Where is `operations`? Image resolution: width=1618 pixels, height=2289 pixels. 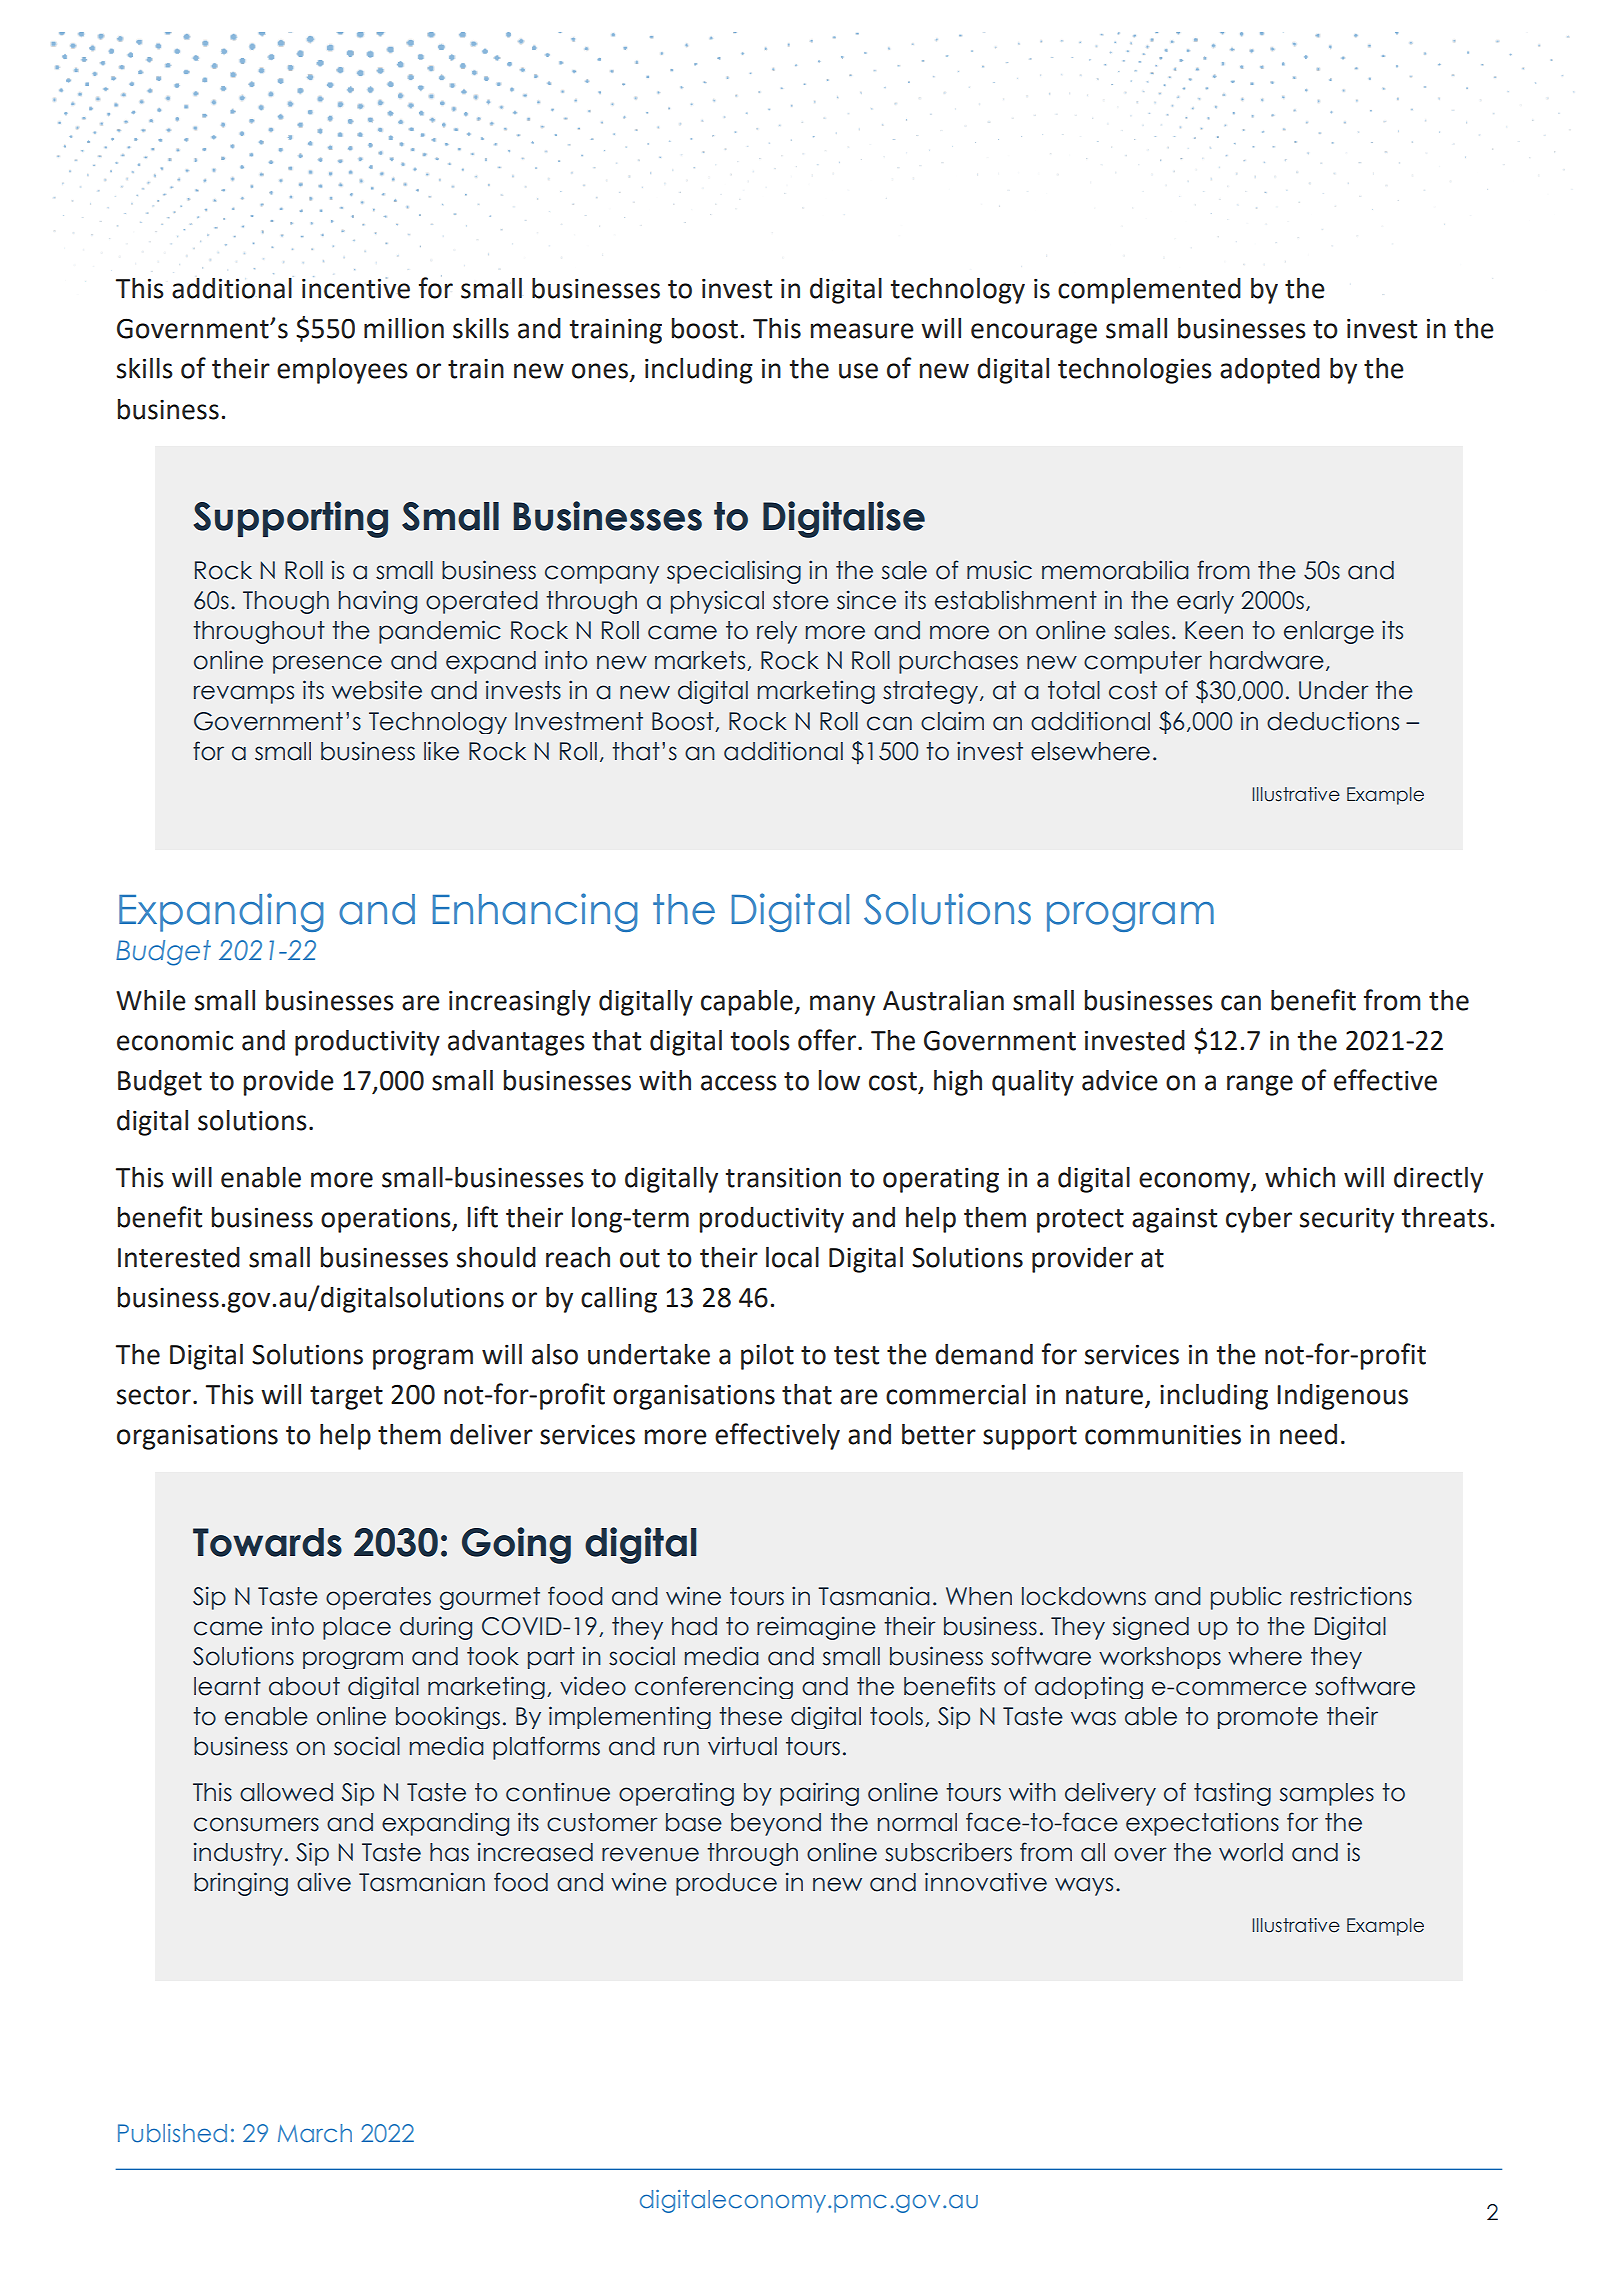 operations is located at coordinates (387, 1220).
